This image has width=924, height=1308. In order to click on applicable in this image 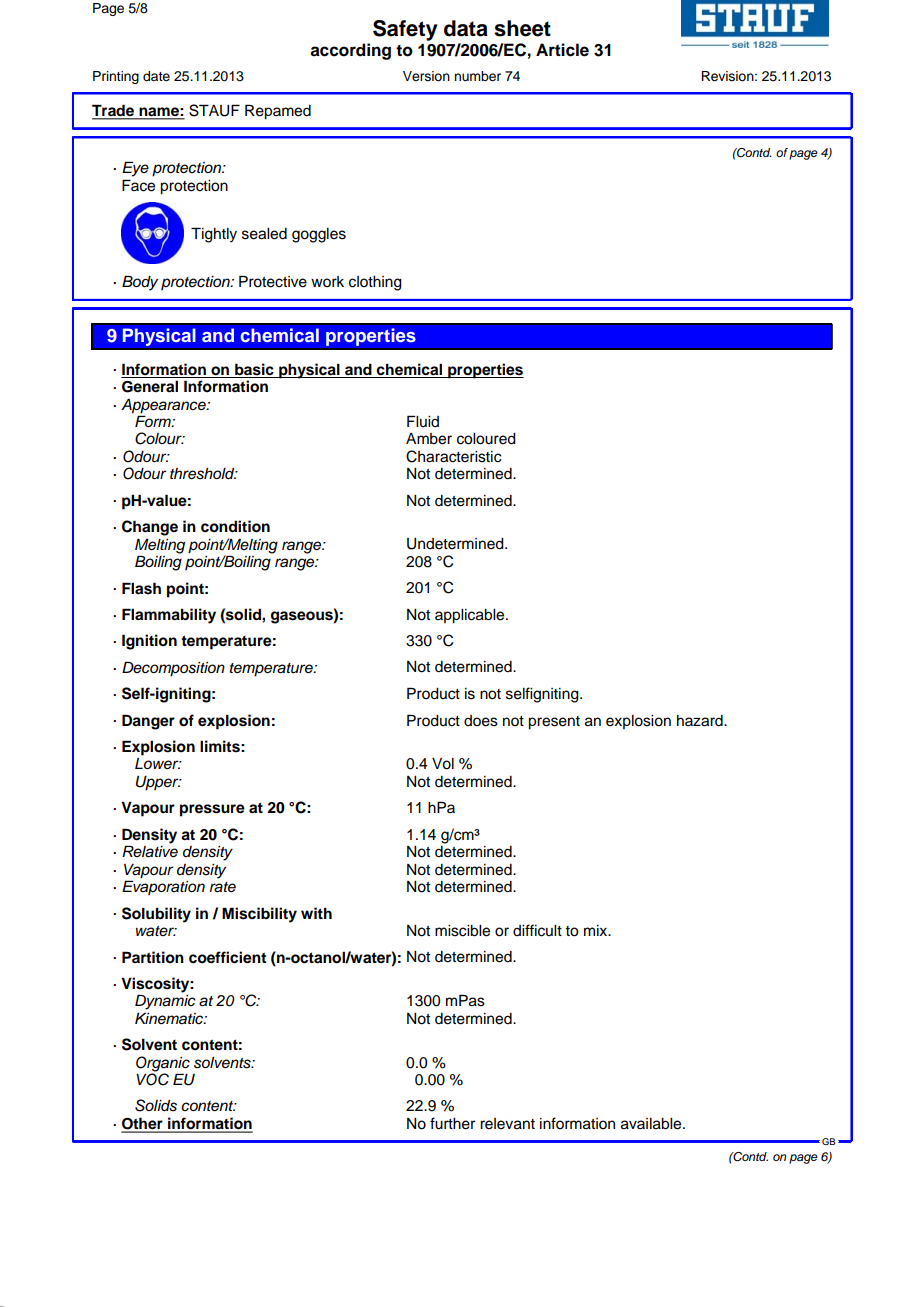, I will do `click(471, 616)`.
